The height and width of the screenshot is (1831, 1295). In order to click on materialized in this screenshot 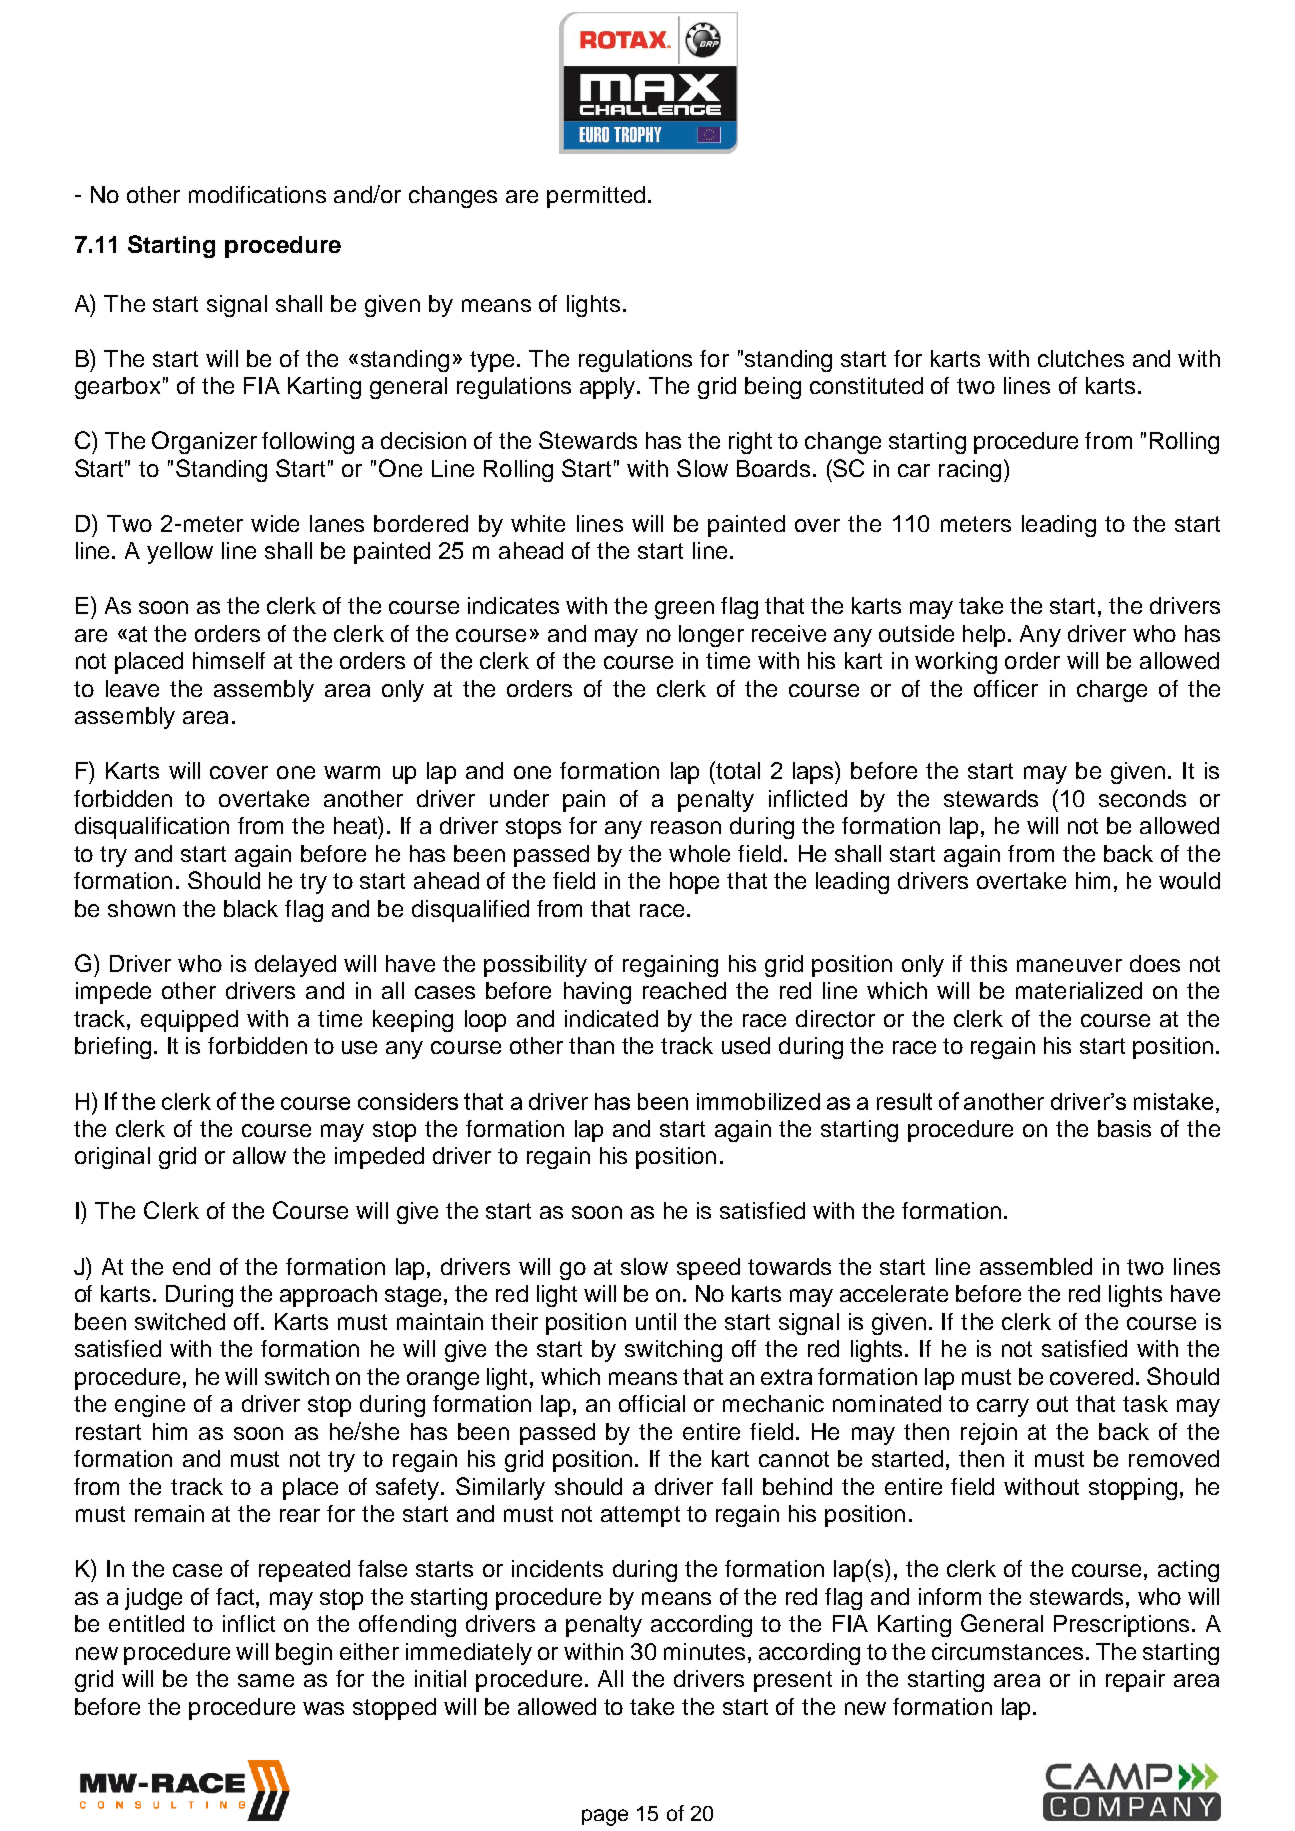, I will do `click(1079, 990)`.
